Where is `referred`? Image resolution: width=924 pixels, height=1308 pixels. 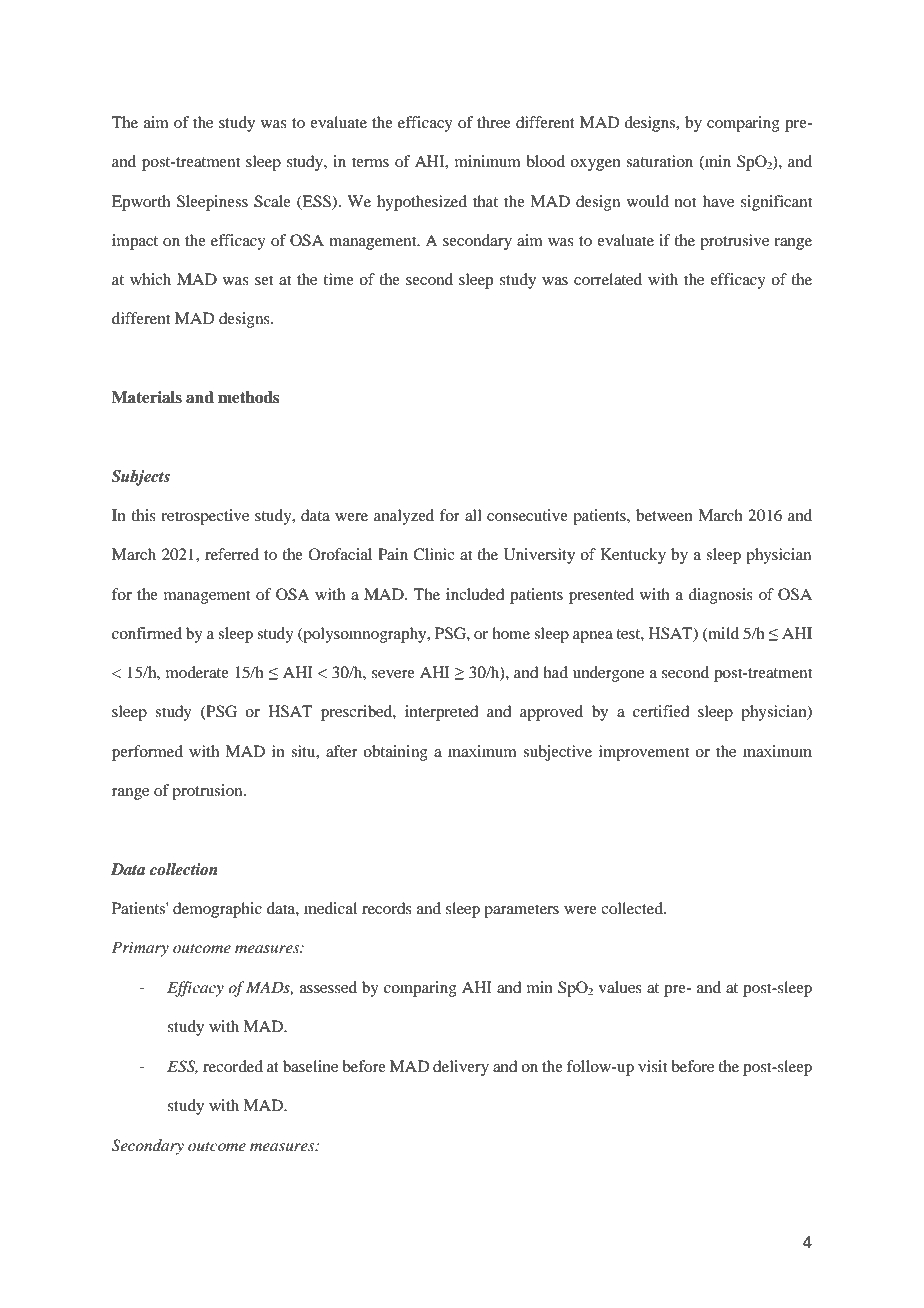 referred is located at coordinates (232, 554).
